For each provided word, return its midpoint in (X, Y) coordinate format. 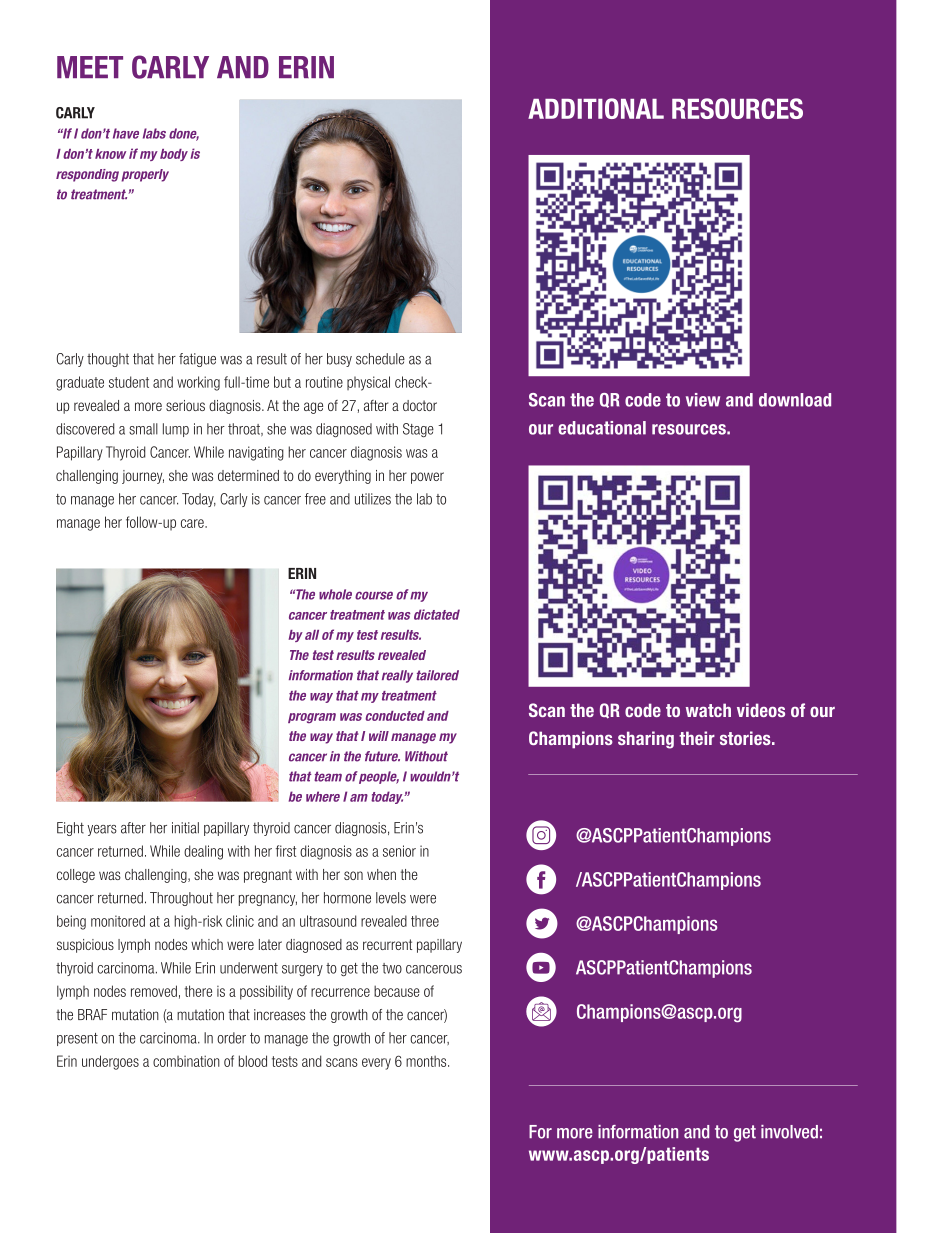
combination (186, 1061)
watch (708, 710)
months (427, 1061)
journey (143, 477)
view (703, 400)
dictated (437, 614)
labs (154, 133)
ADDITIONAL (596, 108)
